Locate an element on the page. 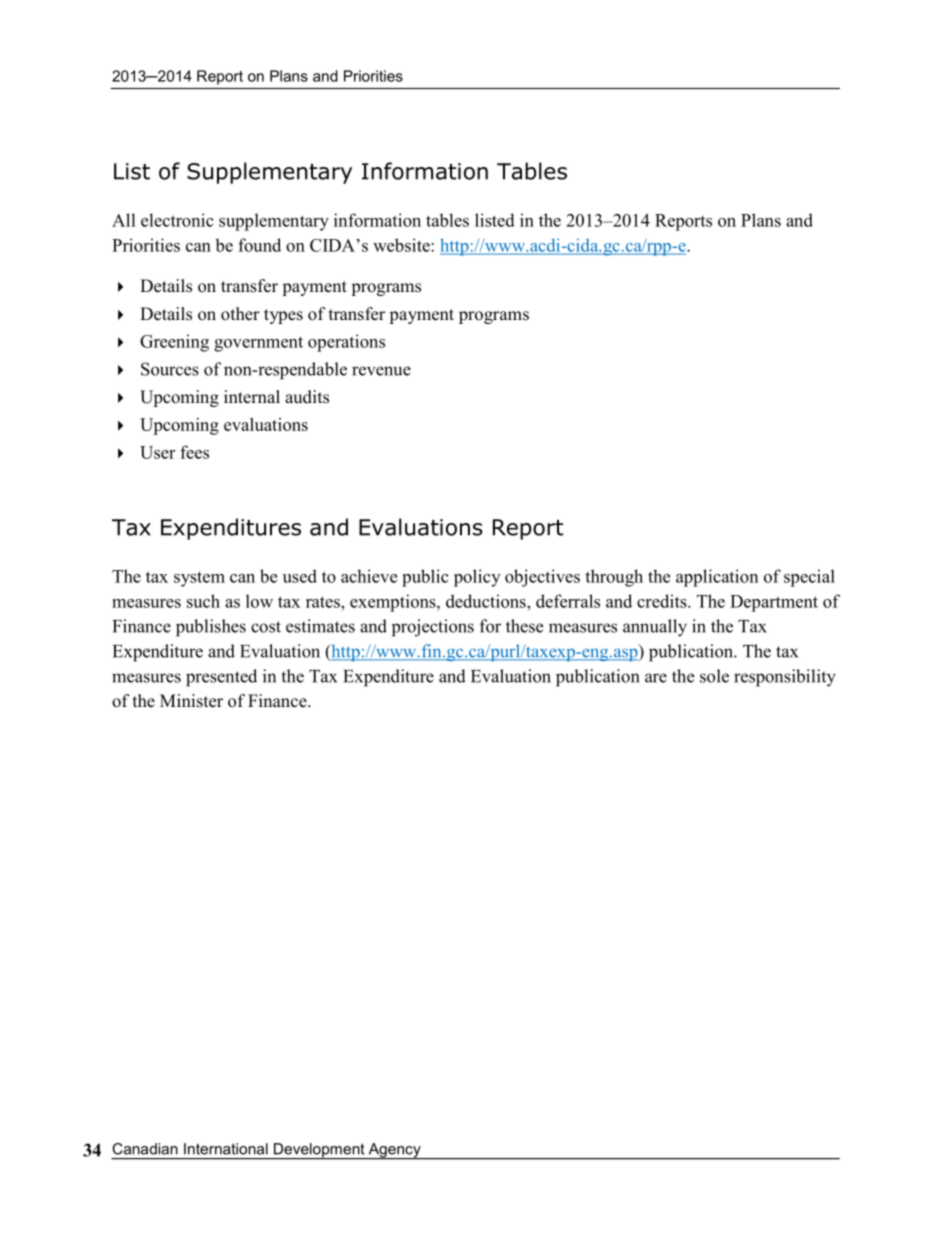 Image resolution: width=952 pixels, height=1233 pixels. fees is located at coordinates (194, 452).
